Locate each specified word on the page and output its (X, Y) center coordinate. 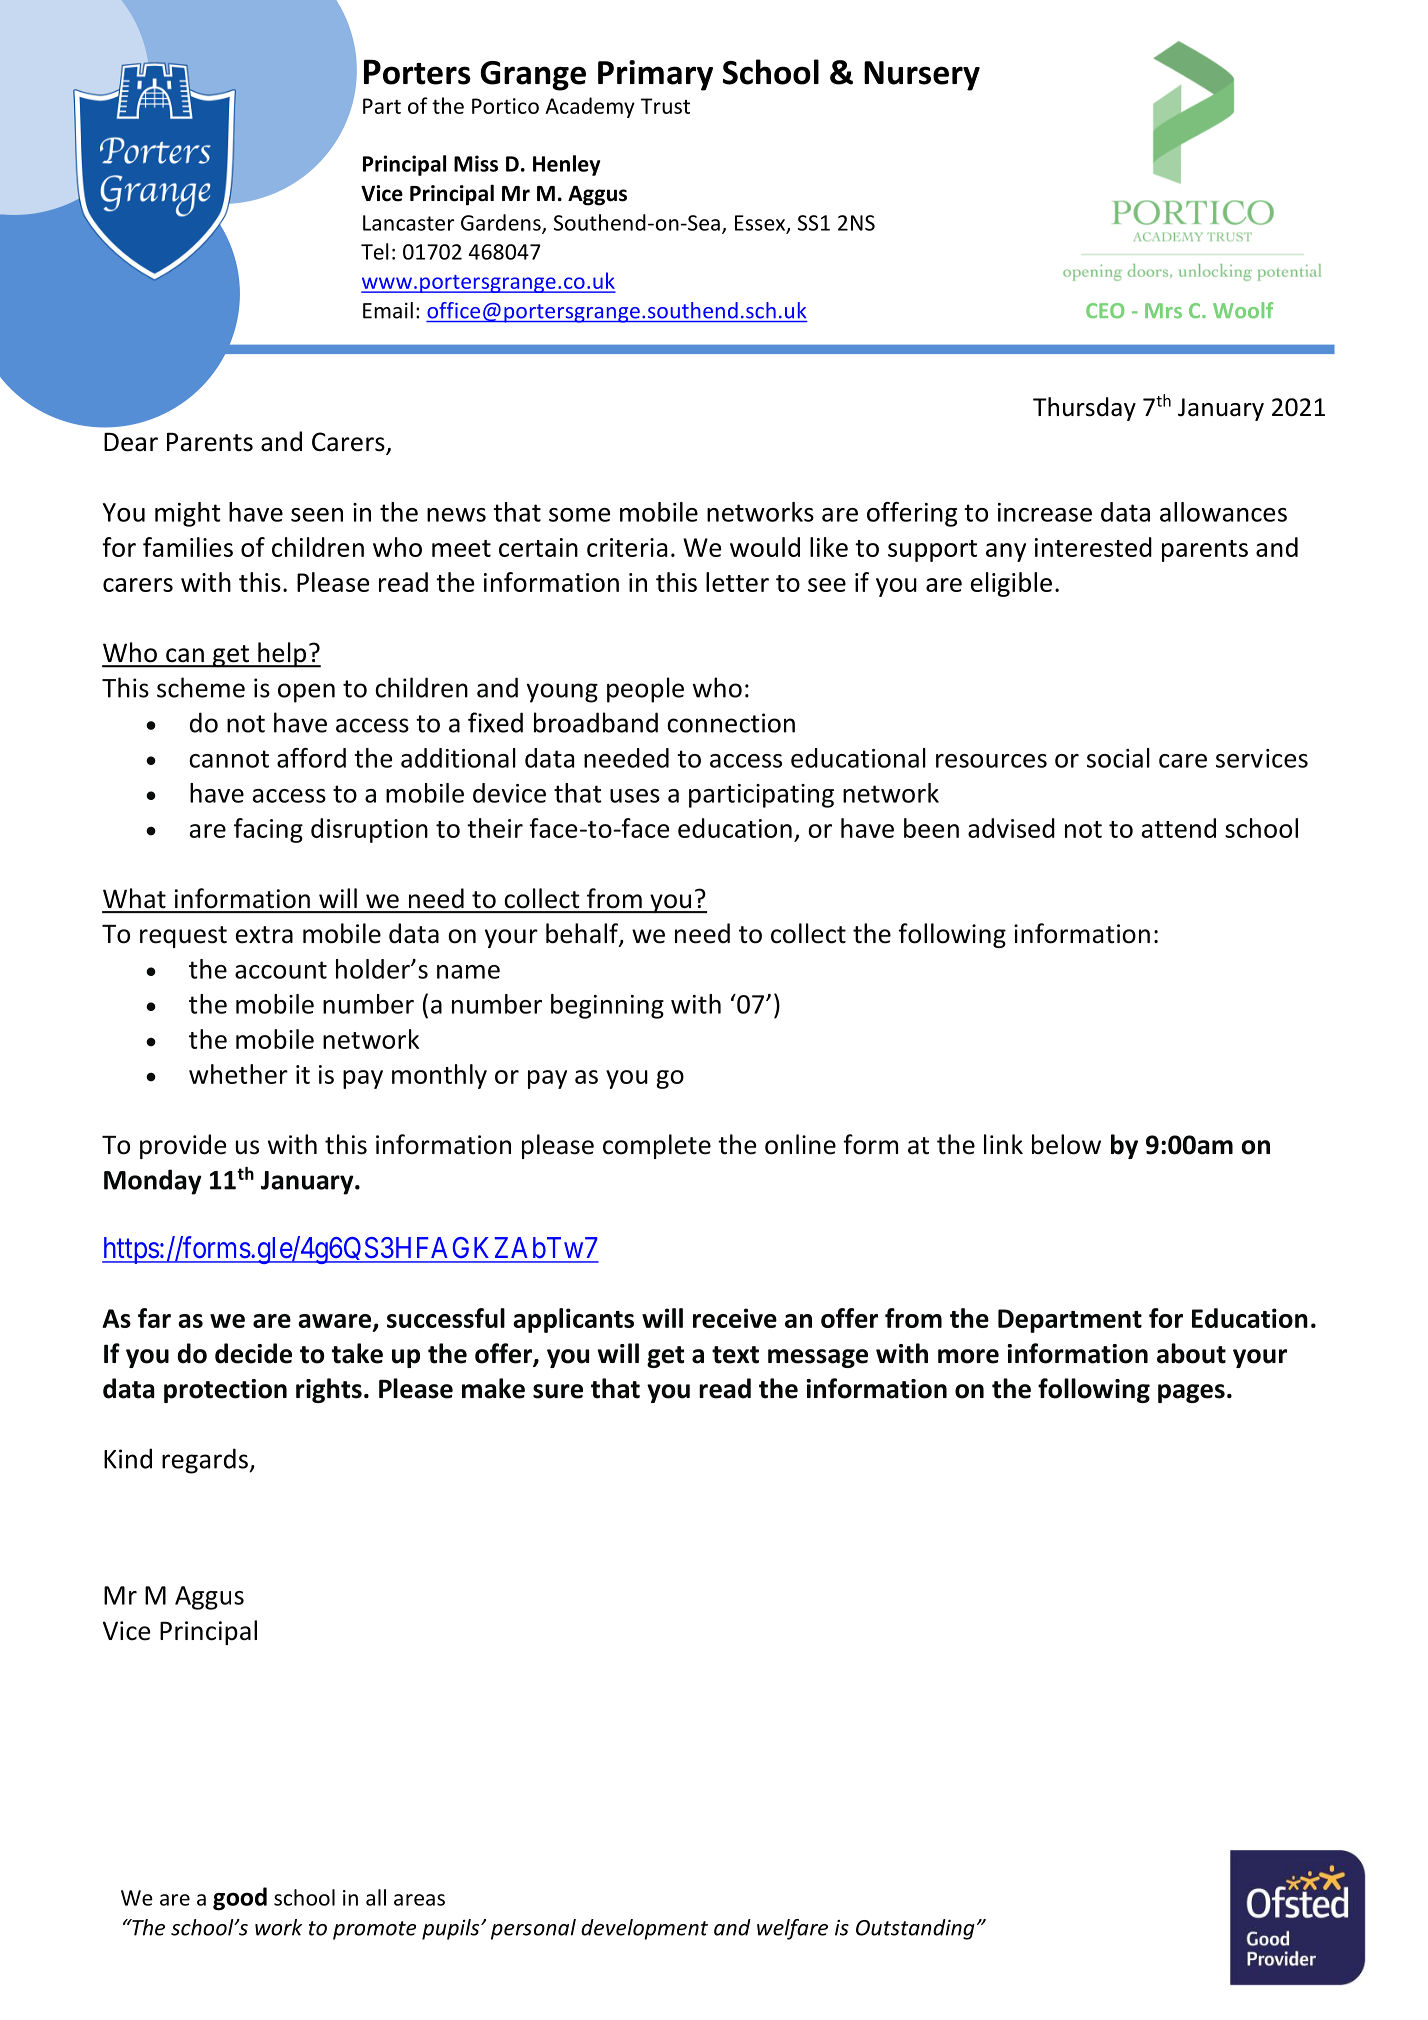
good (240, 1899)
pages (1191, 1393)
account (281, 970)
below (1066, 1144)
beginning (607, 1006)
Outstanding (915, 1929)
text (735, 1355)
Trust (665, 106)
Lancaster (408, 223)
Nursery (922, 76)
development (644, 1929)
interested (1093, 547)
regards (205, 1461)
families (188, 547)
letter (737, 582)
